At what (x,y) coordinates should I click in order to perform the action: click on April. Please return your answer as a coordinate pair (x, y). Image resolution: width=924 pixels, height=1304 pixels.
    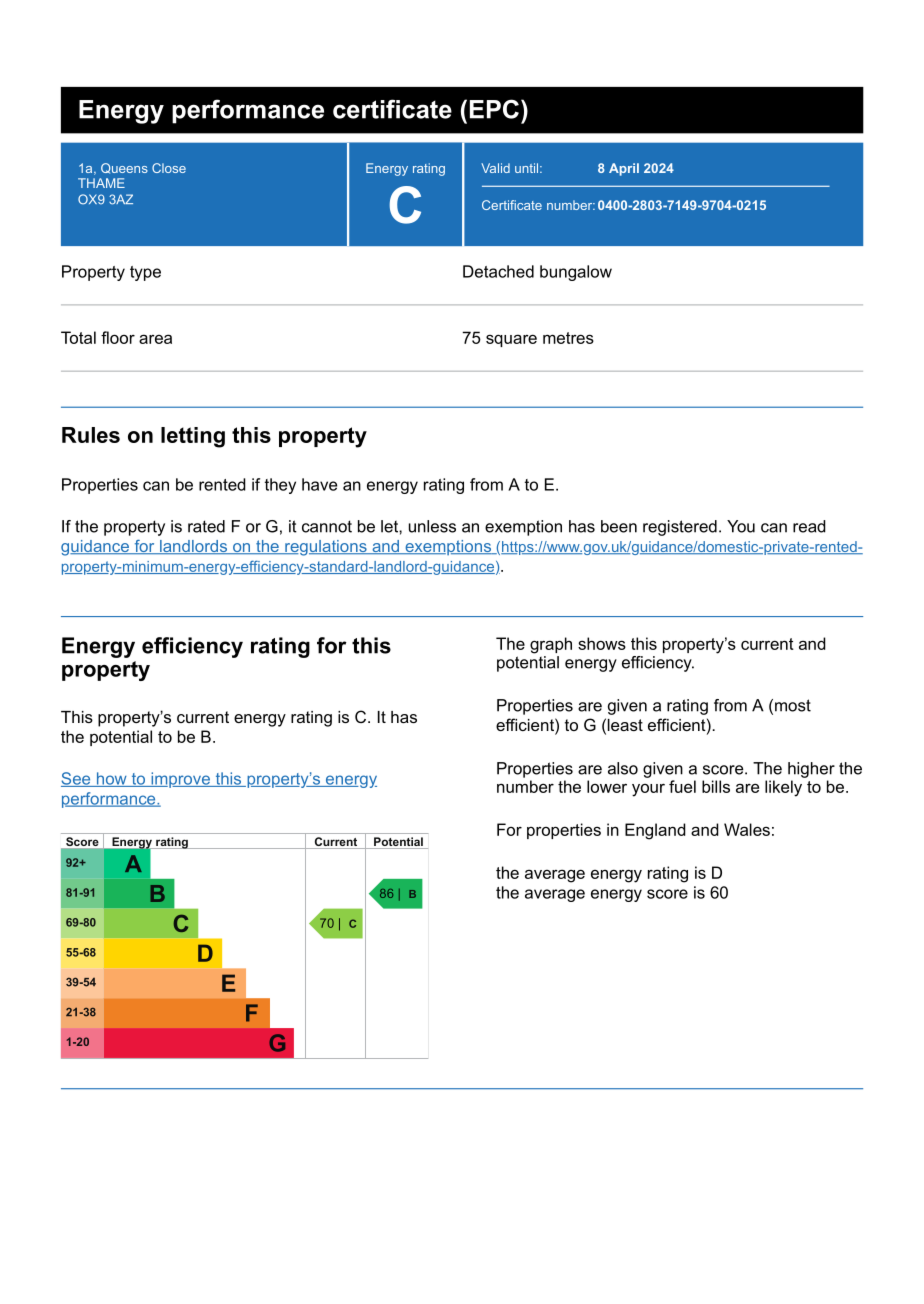
    Looking at the image, I should click on (624, 169).
